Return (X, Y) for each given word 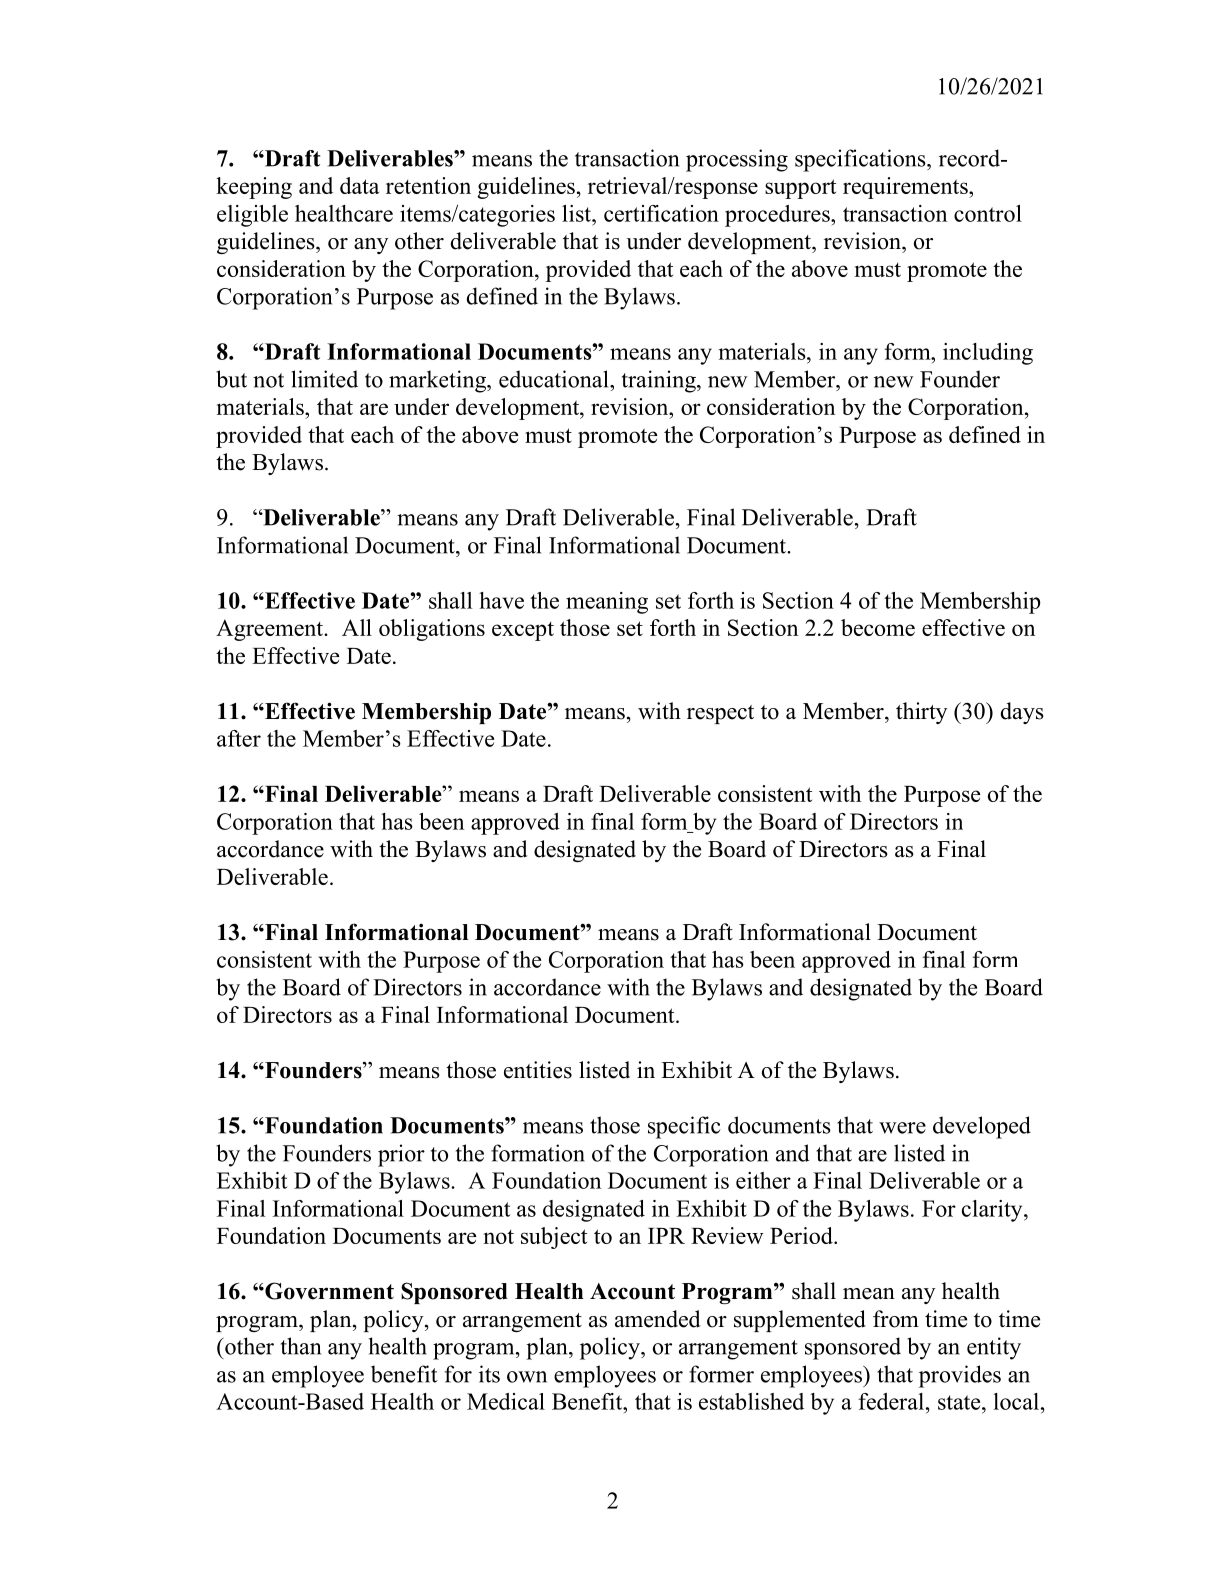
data (359, 185)
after (239, 738)
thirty (921, 713)
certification (661, 213)
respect (720, 714)
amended (657, 1319)
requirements (906, 188)
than (301, 1346)
